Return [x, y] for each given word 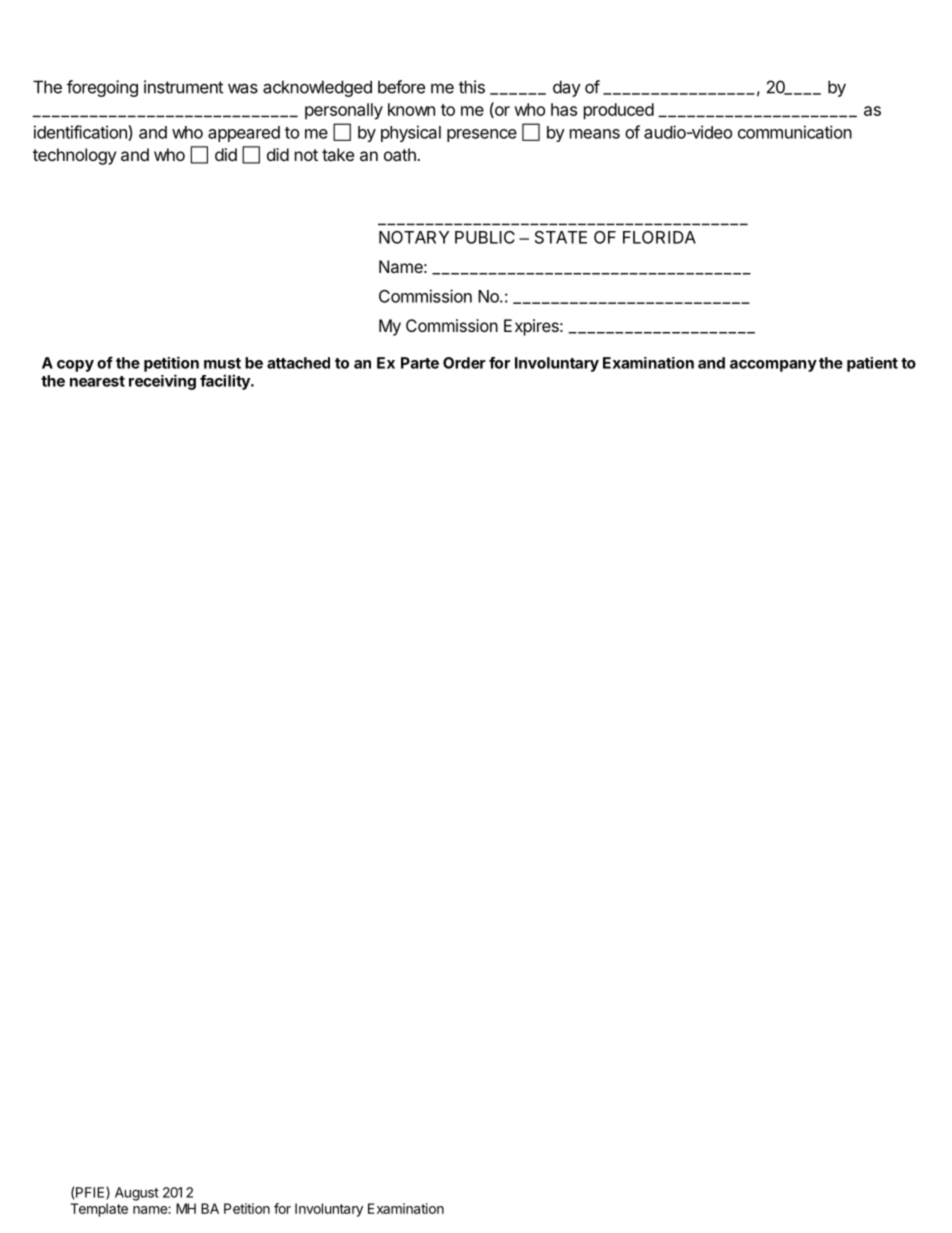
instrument [183, 87]
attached [298, 363]
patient [872, 364]
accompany [773, 366]
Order [464, 363]
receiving [162, 382]
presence [482, 135]
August [137, 1194]
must [222, 363]
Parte [420, 363]
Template [99, 1210]
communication [795, 132]
